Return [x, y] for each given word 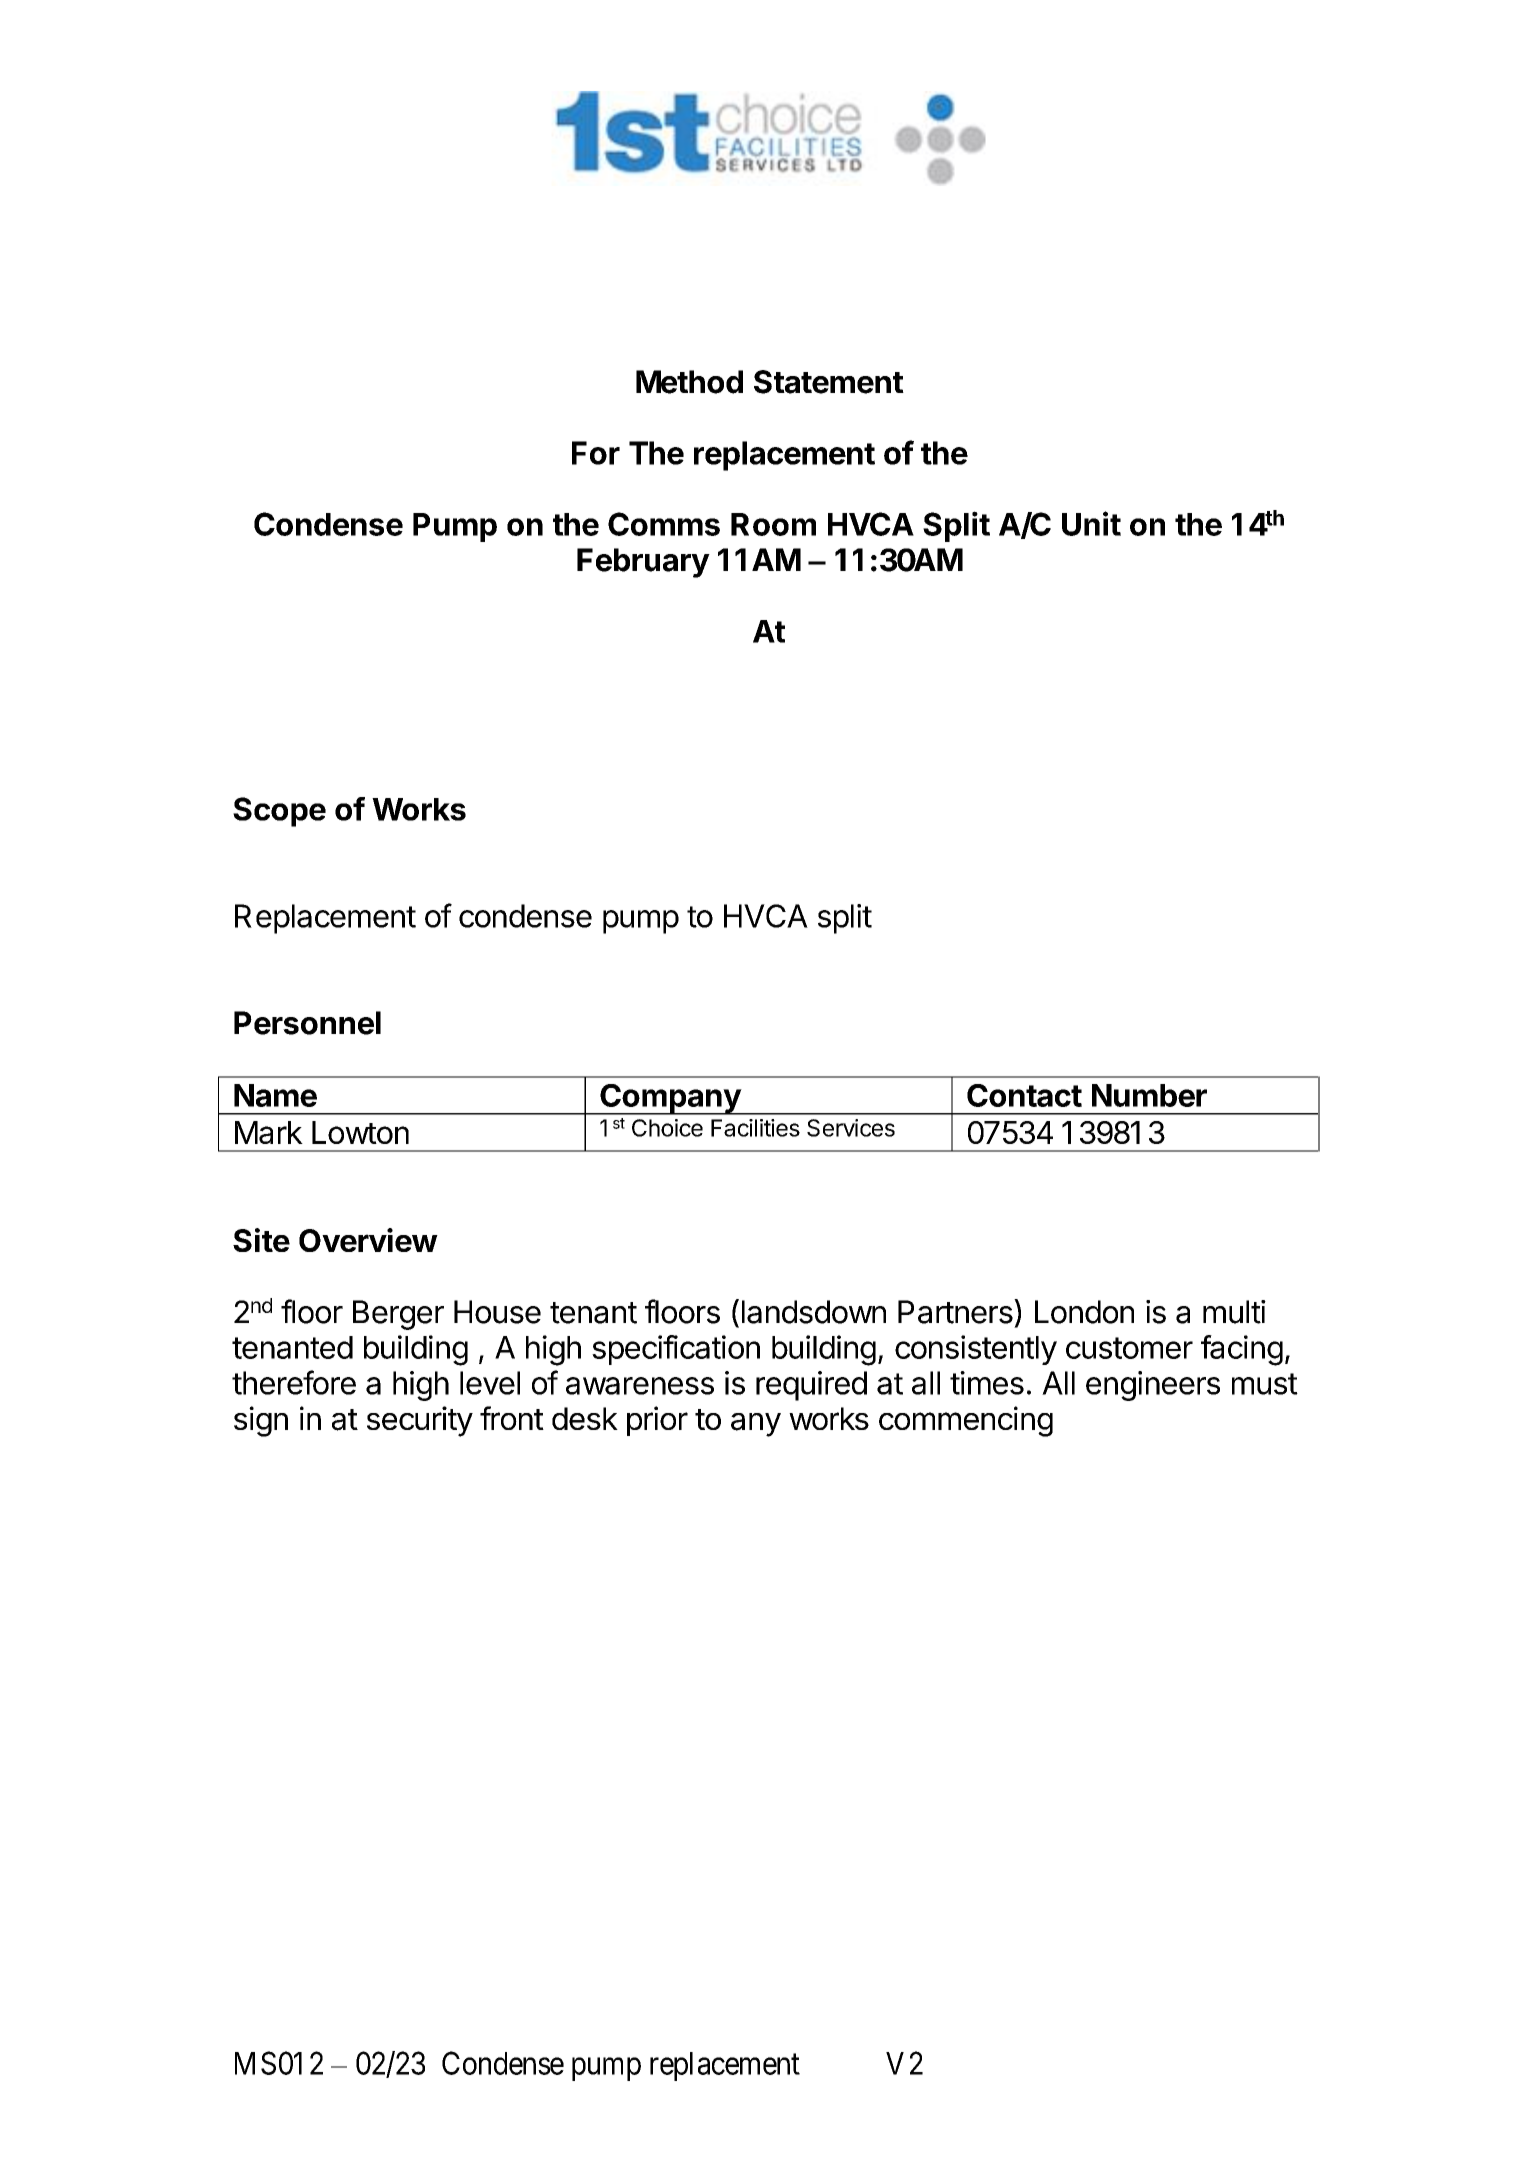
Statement [829, 382]
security [420, 1421]
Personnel [307, 1023]
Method [689, 382]
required [811, 1386]
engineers [1153, 1386]
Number [1149, 1095]
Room [773, 524]
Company [670, 1099]
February [643, 563]
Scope [279, 812]
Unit [1091, 523]
